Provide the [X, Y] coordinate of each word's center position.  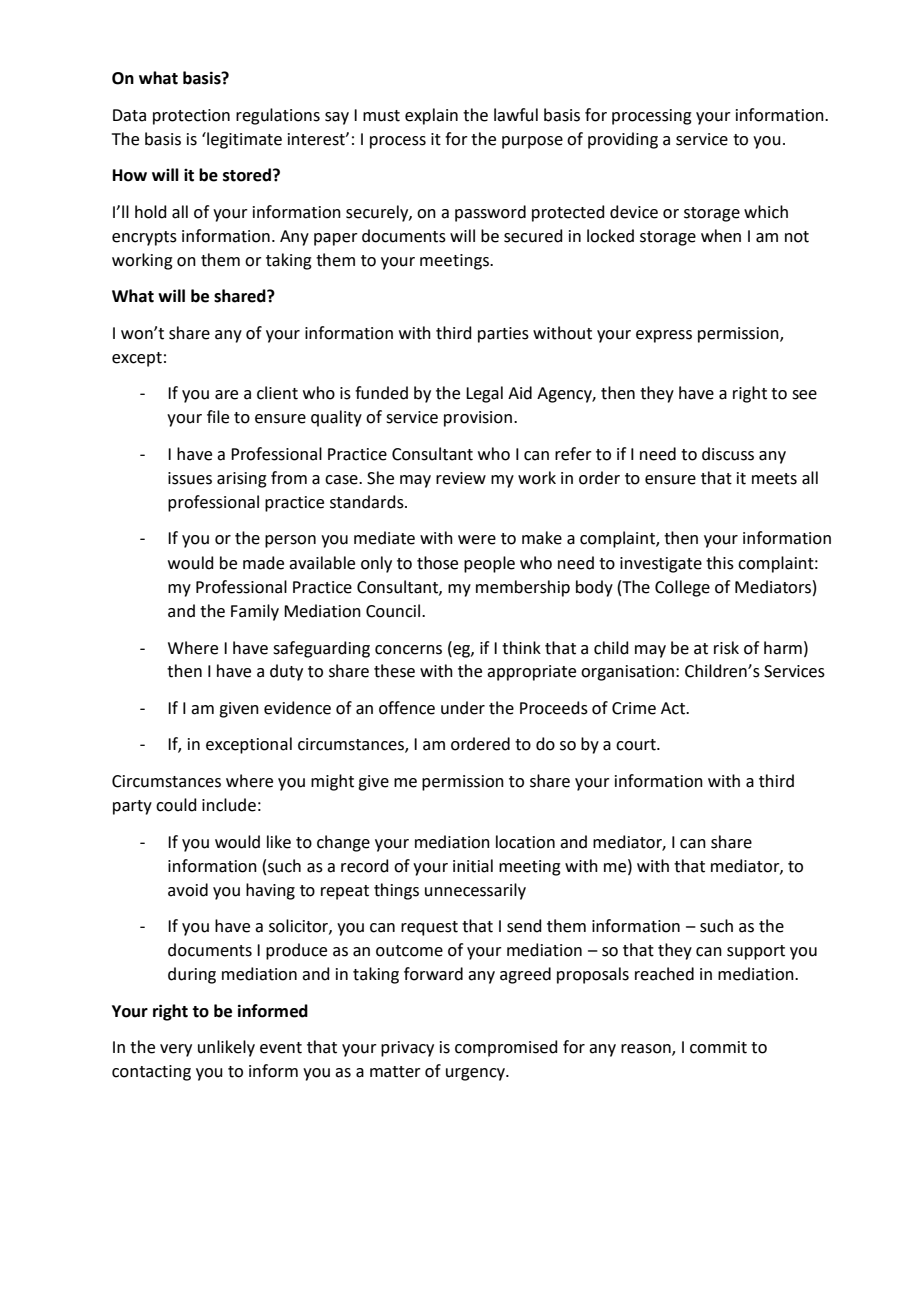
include [229, 805]
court [637, 745]
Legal [484, 394]
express [664, 336]
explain [431, 116]
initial [473, 866]
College [682, 588]
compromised [506, 1048]
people [489, 564]
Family [255, 612]
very [176, 1050]
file [218, 417]
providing [623, 140]
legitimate [243, 140]
